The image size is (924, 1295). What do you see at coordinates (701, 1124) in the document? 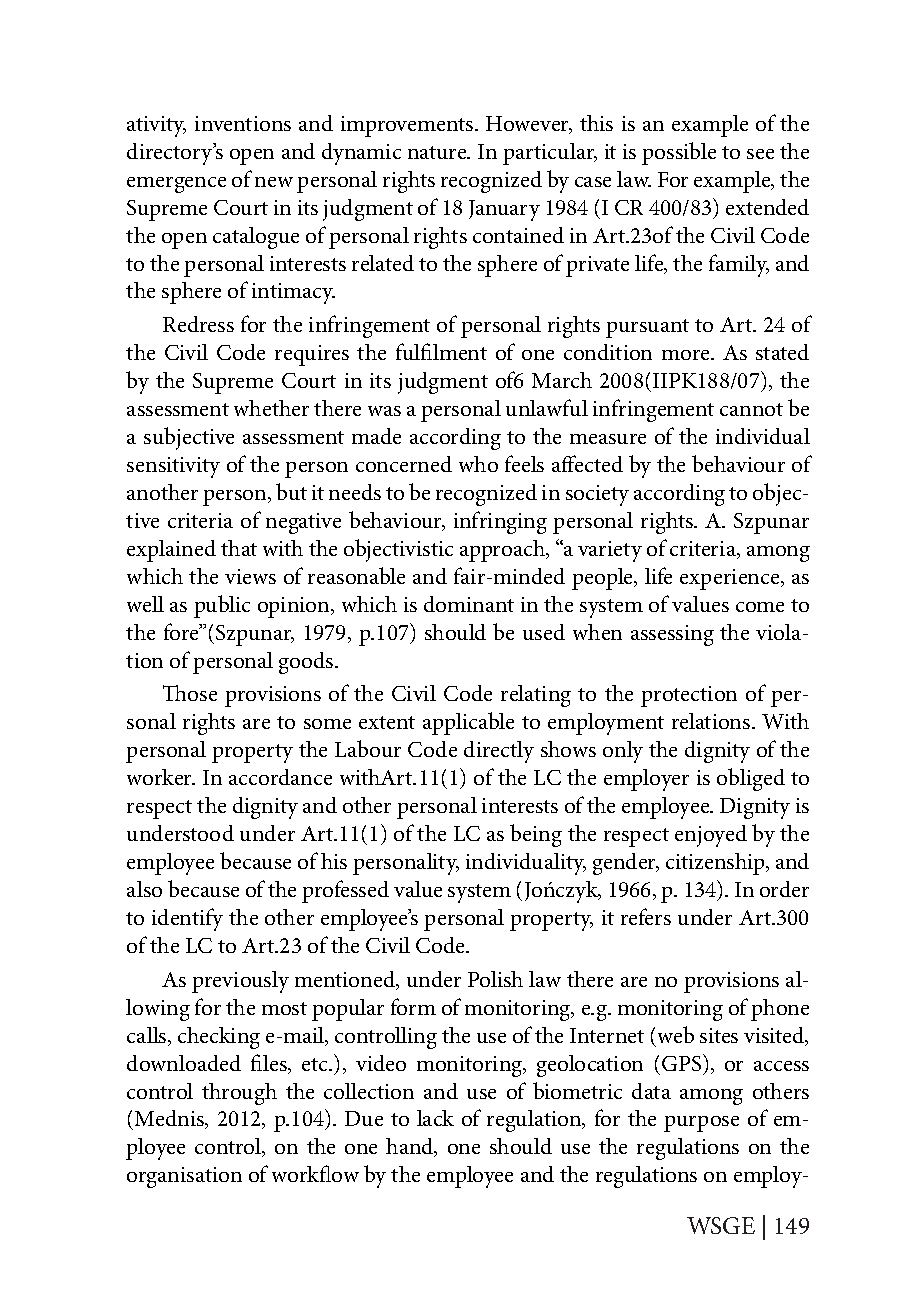
I see `purpose` at bounding box center [701, 1124].
